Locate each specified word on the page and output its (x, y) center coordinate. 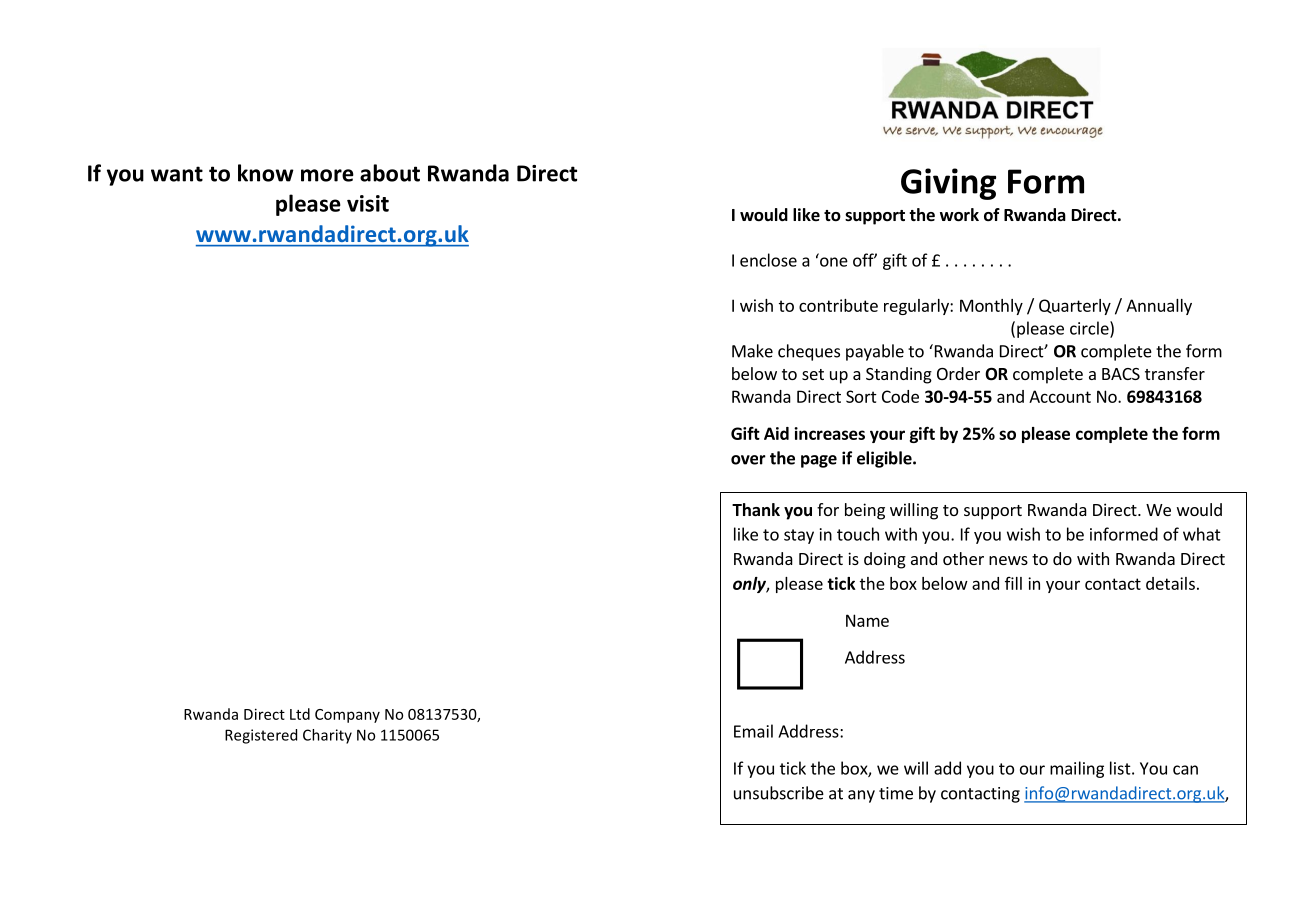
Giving (948, 184)
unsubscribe (779, 793)
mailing (1077, 769)
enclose (768, 260)
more (327, 175)
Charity (327, 736)
